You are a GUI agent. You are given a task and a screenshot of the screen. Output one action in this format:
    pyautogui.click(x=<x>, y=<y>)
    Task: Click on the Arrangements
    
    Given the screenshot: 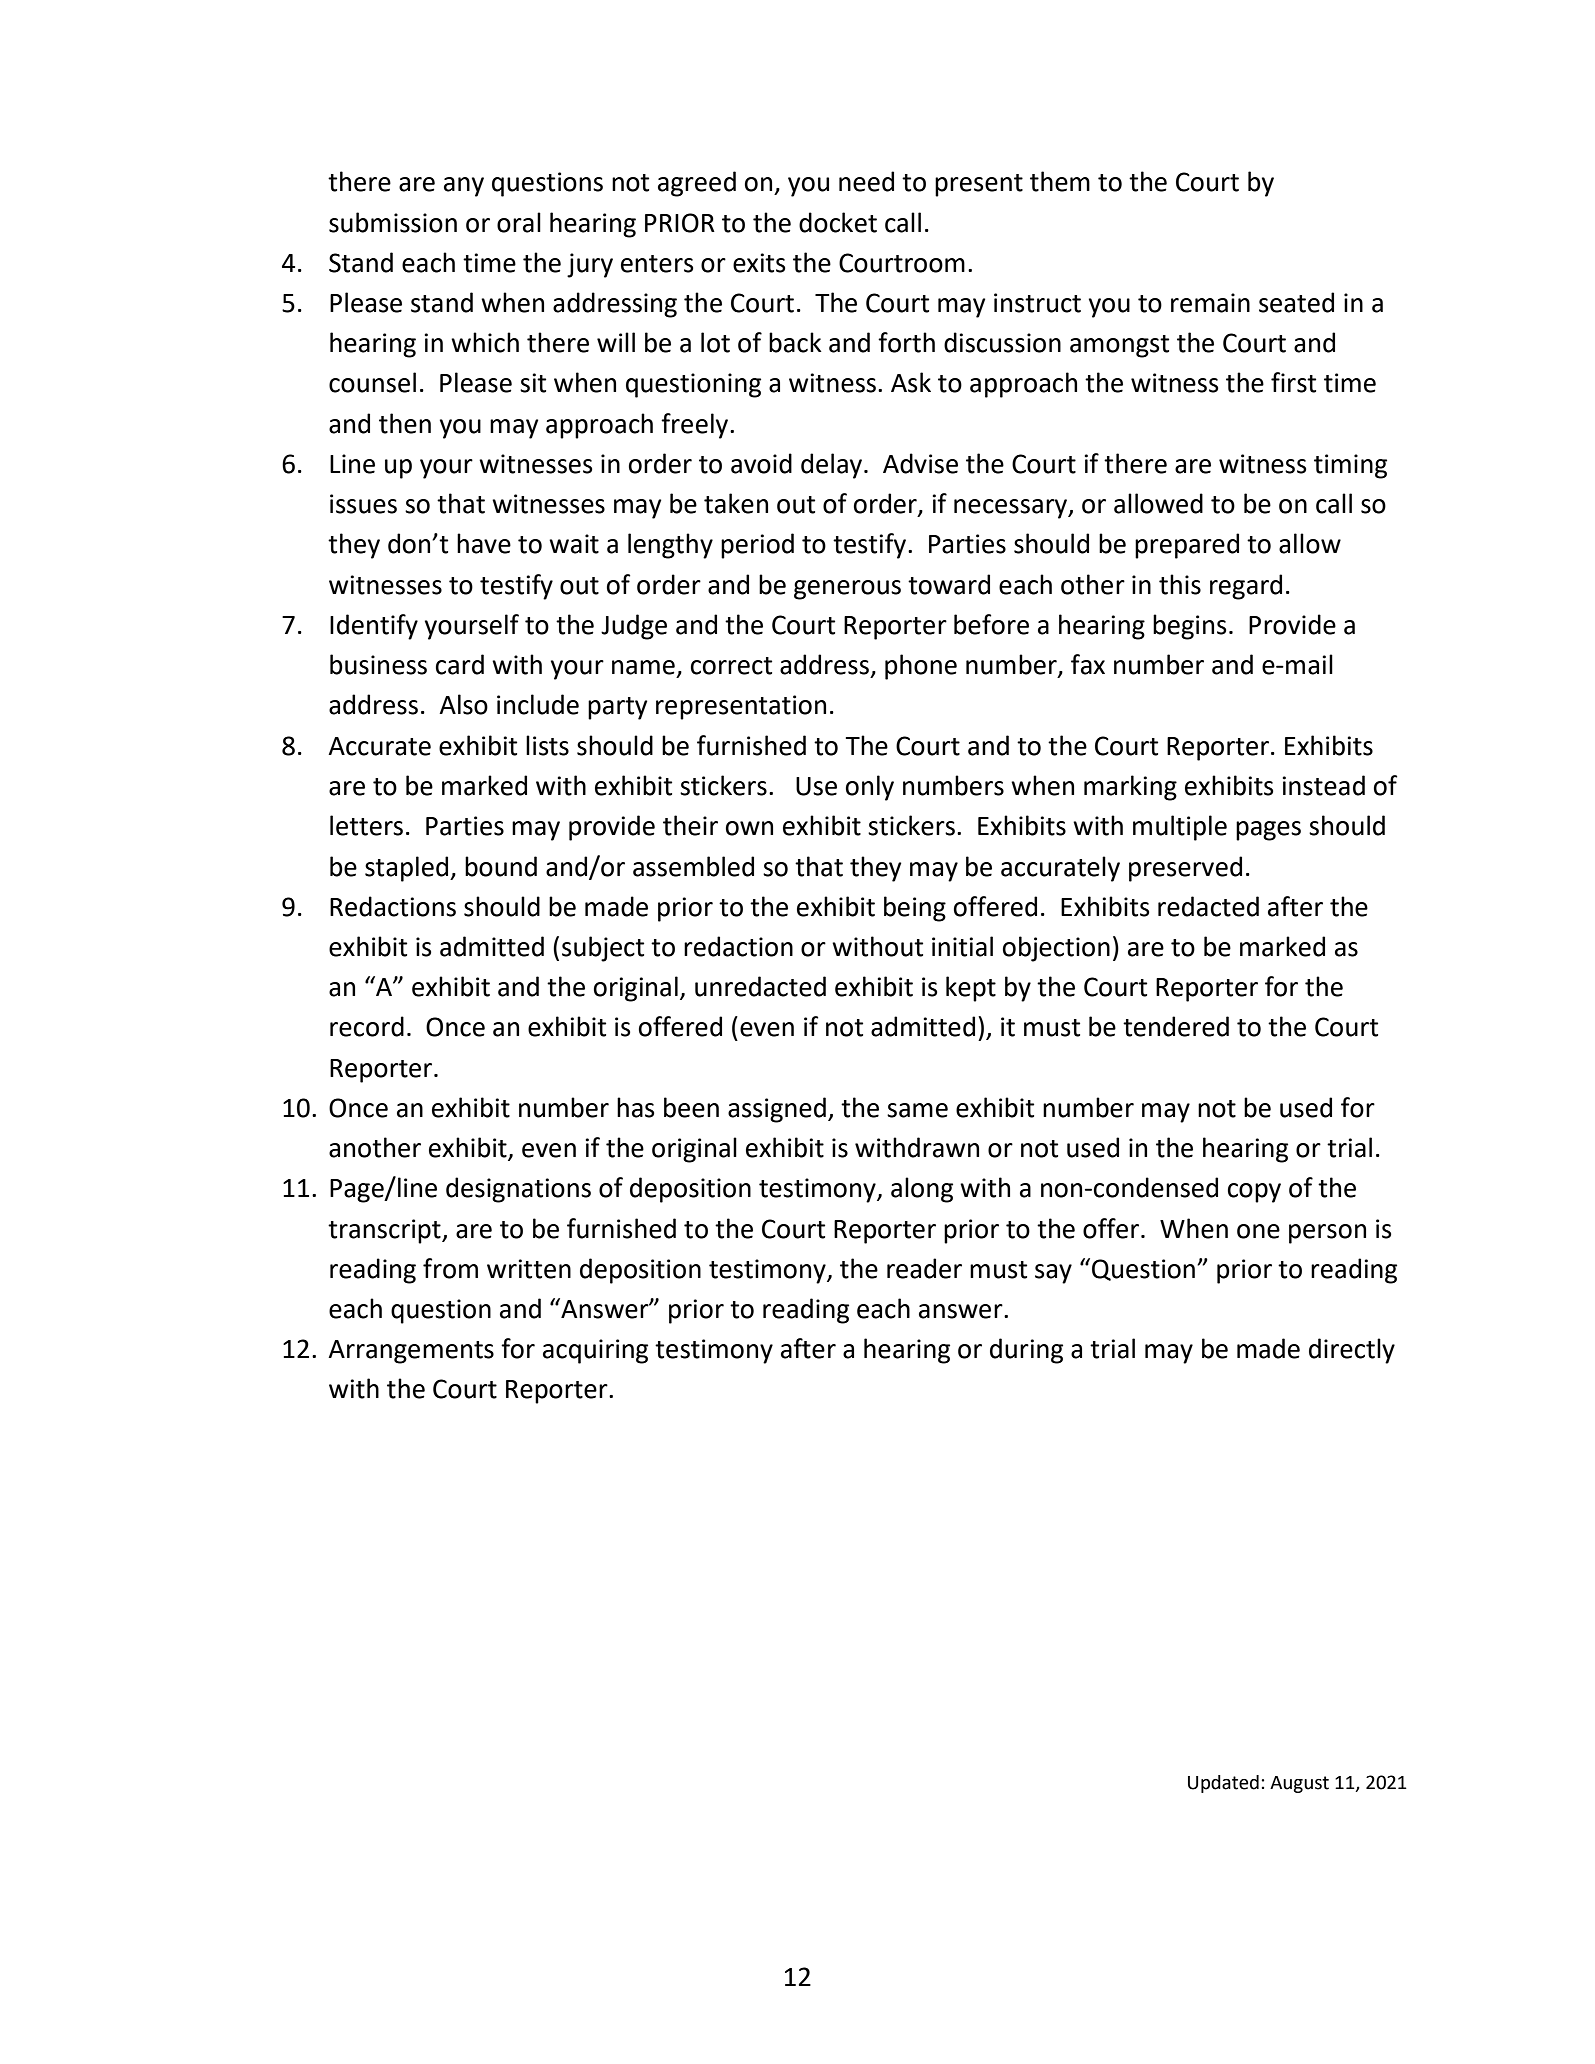 What is the action you would take?
    pyautogui.click(x=411, y=1352)
